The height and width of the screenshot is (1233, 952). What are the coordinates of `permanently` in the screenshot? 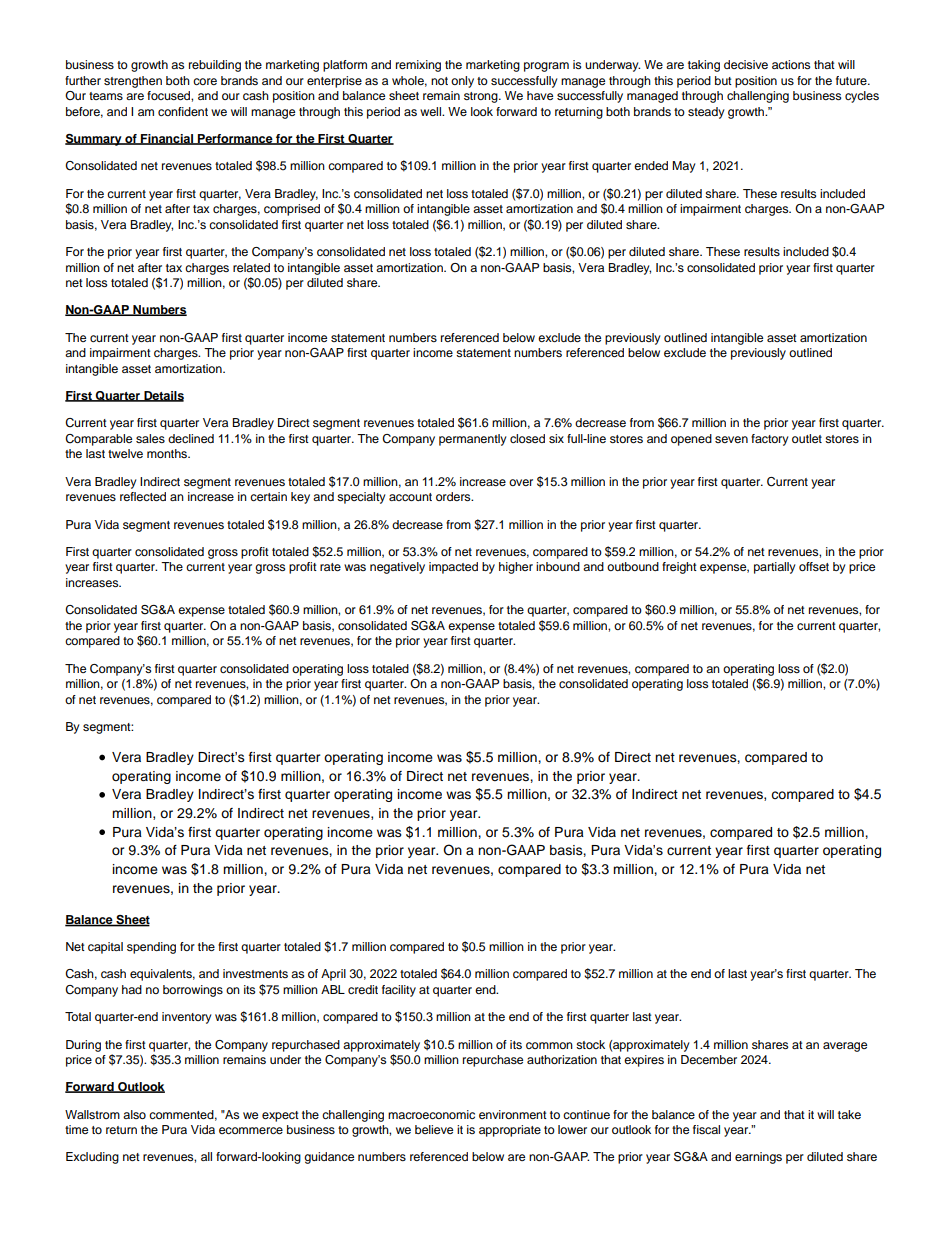 It's located at (473, 440).
